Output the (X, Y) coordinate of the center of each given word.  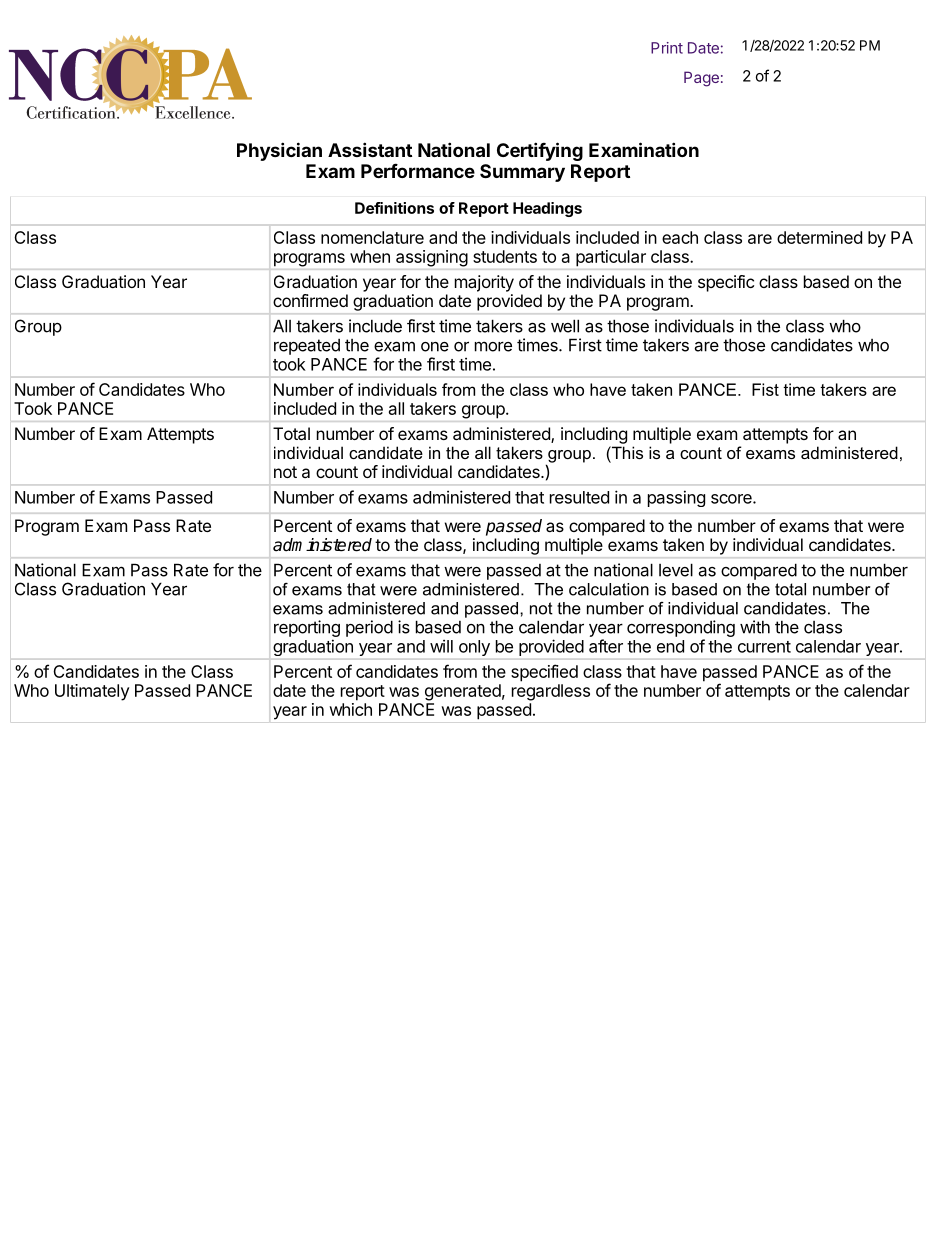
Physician (279, 151)
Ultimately (92, 692)
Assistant (370, 149)
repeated (307, 347)
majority (484, 283)
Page (701, 79)
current (764, 647)
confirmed (310, 300)
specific (726, 283)
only (474, 648)
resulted (579, 497)
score (732, 499)
